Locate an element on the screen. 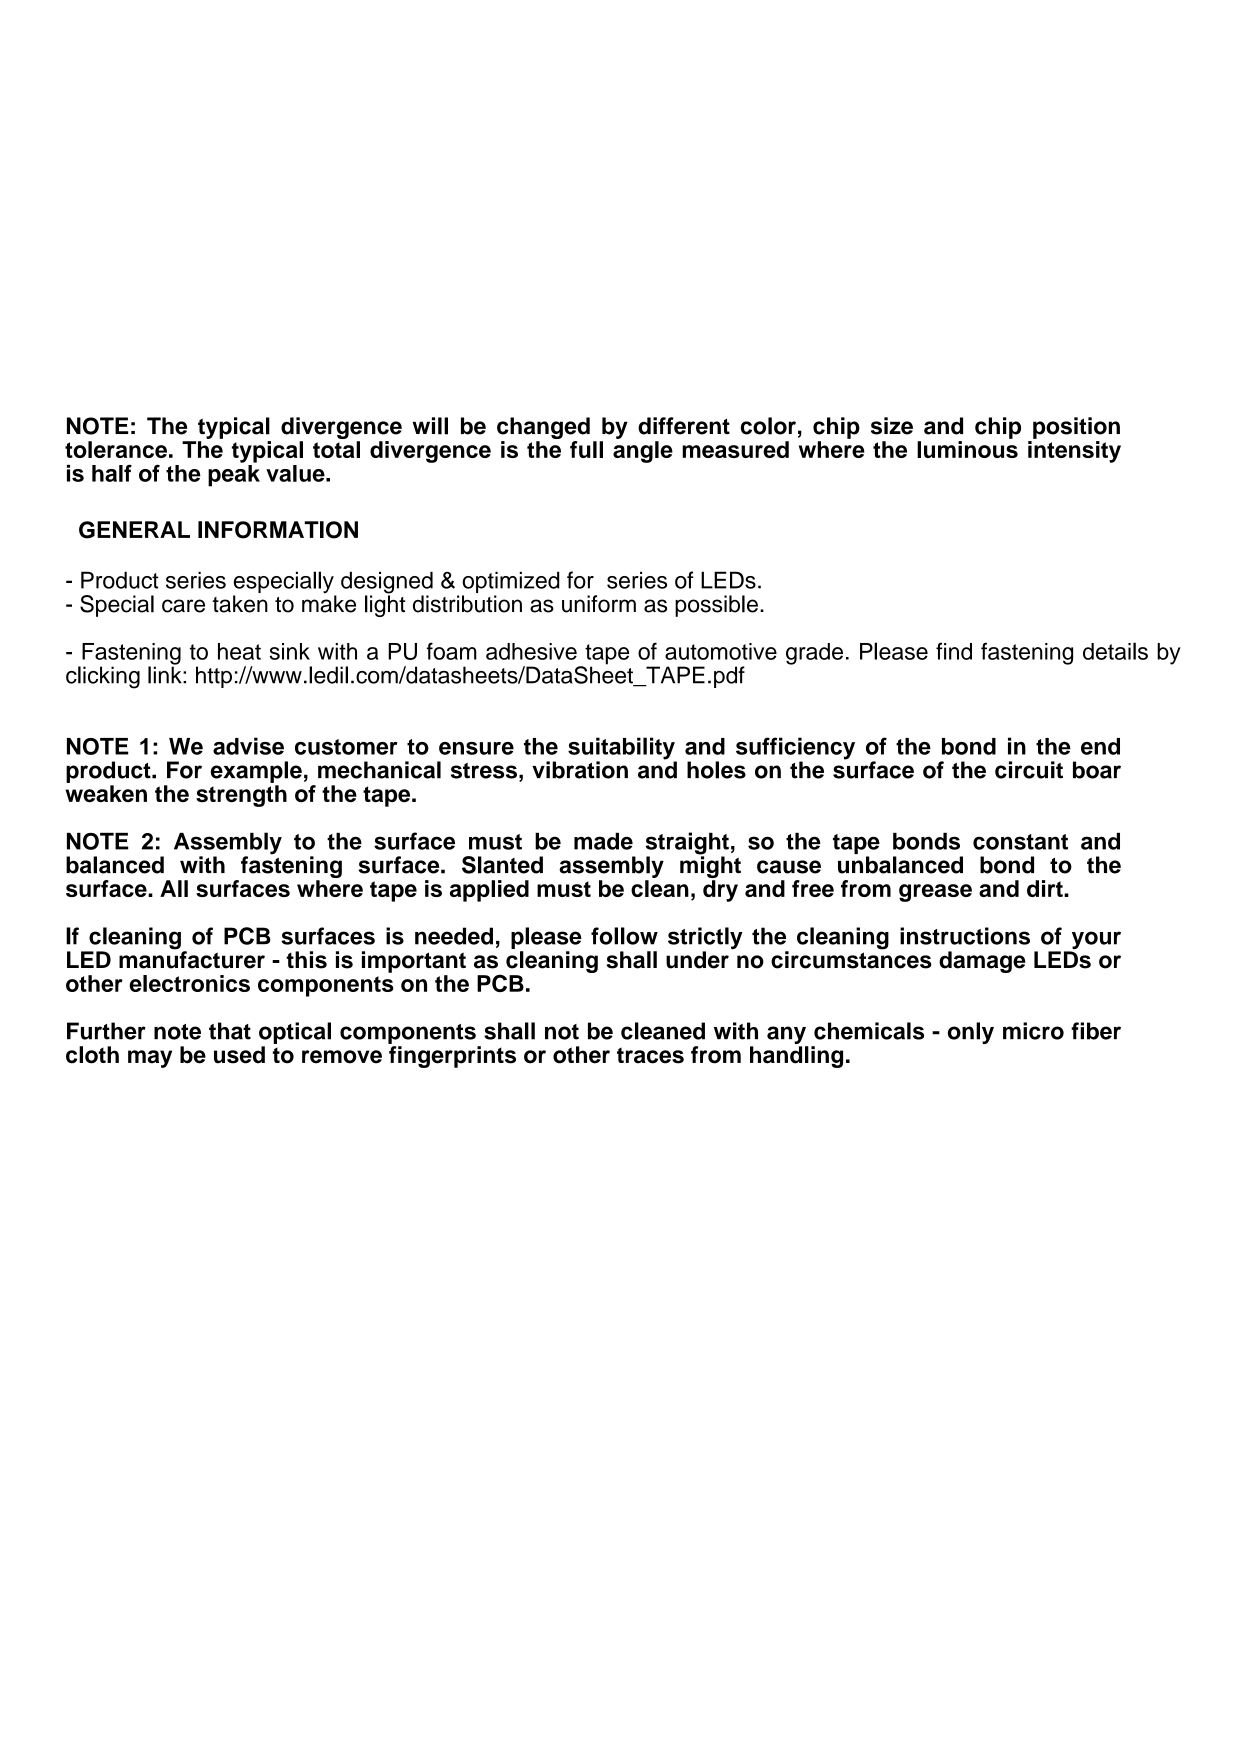  luminous is located at coordinates (967, 449).
